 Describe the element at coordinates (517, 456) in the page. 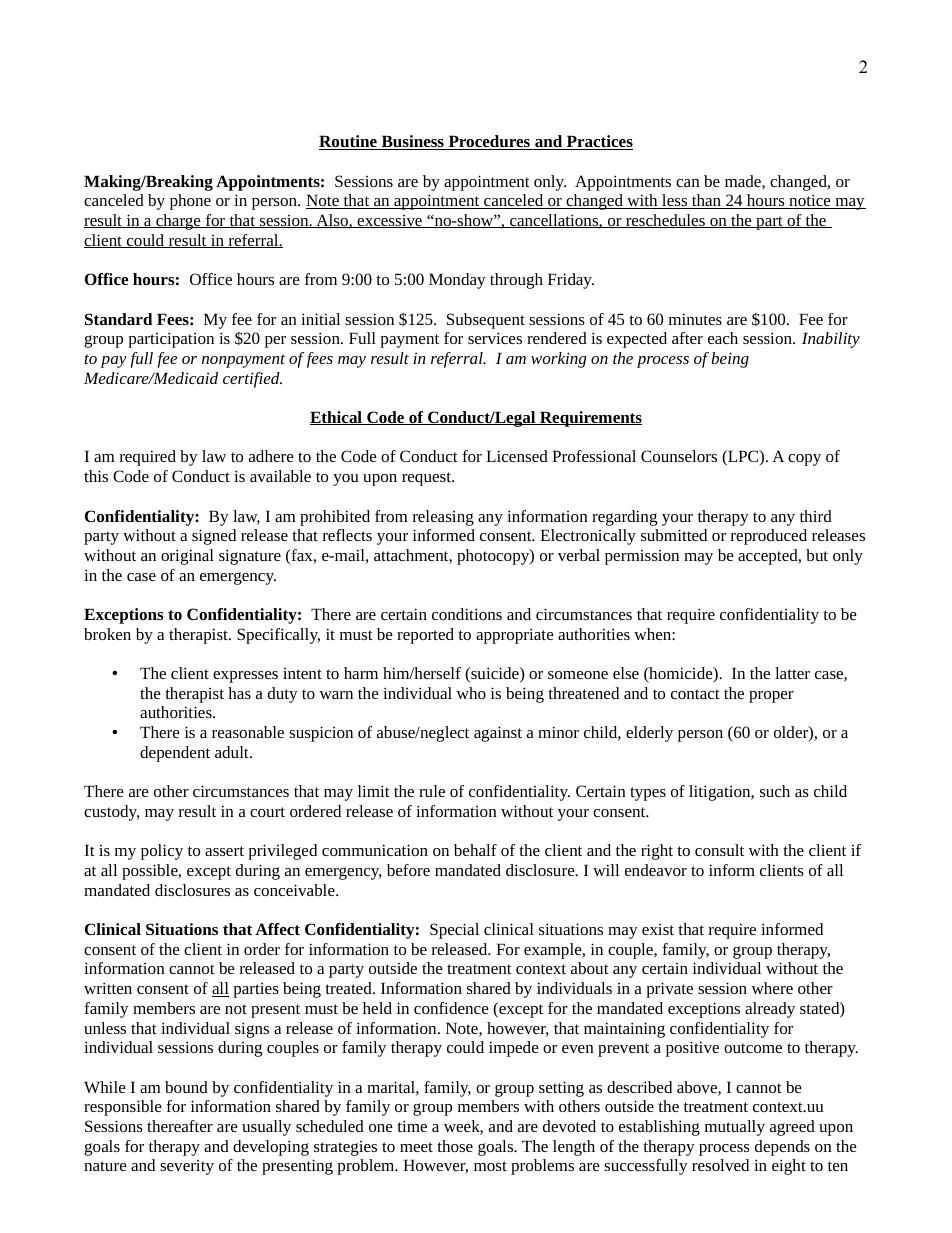

I see `Licensed` at that location.
